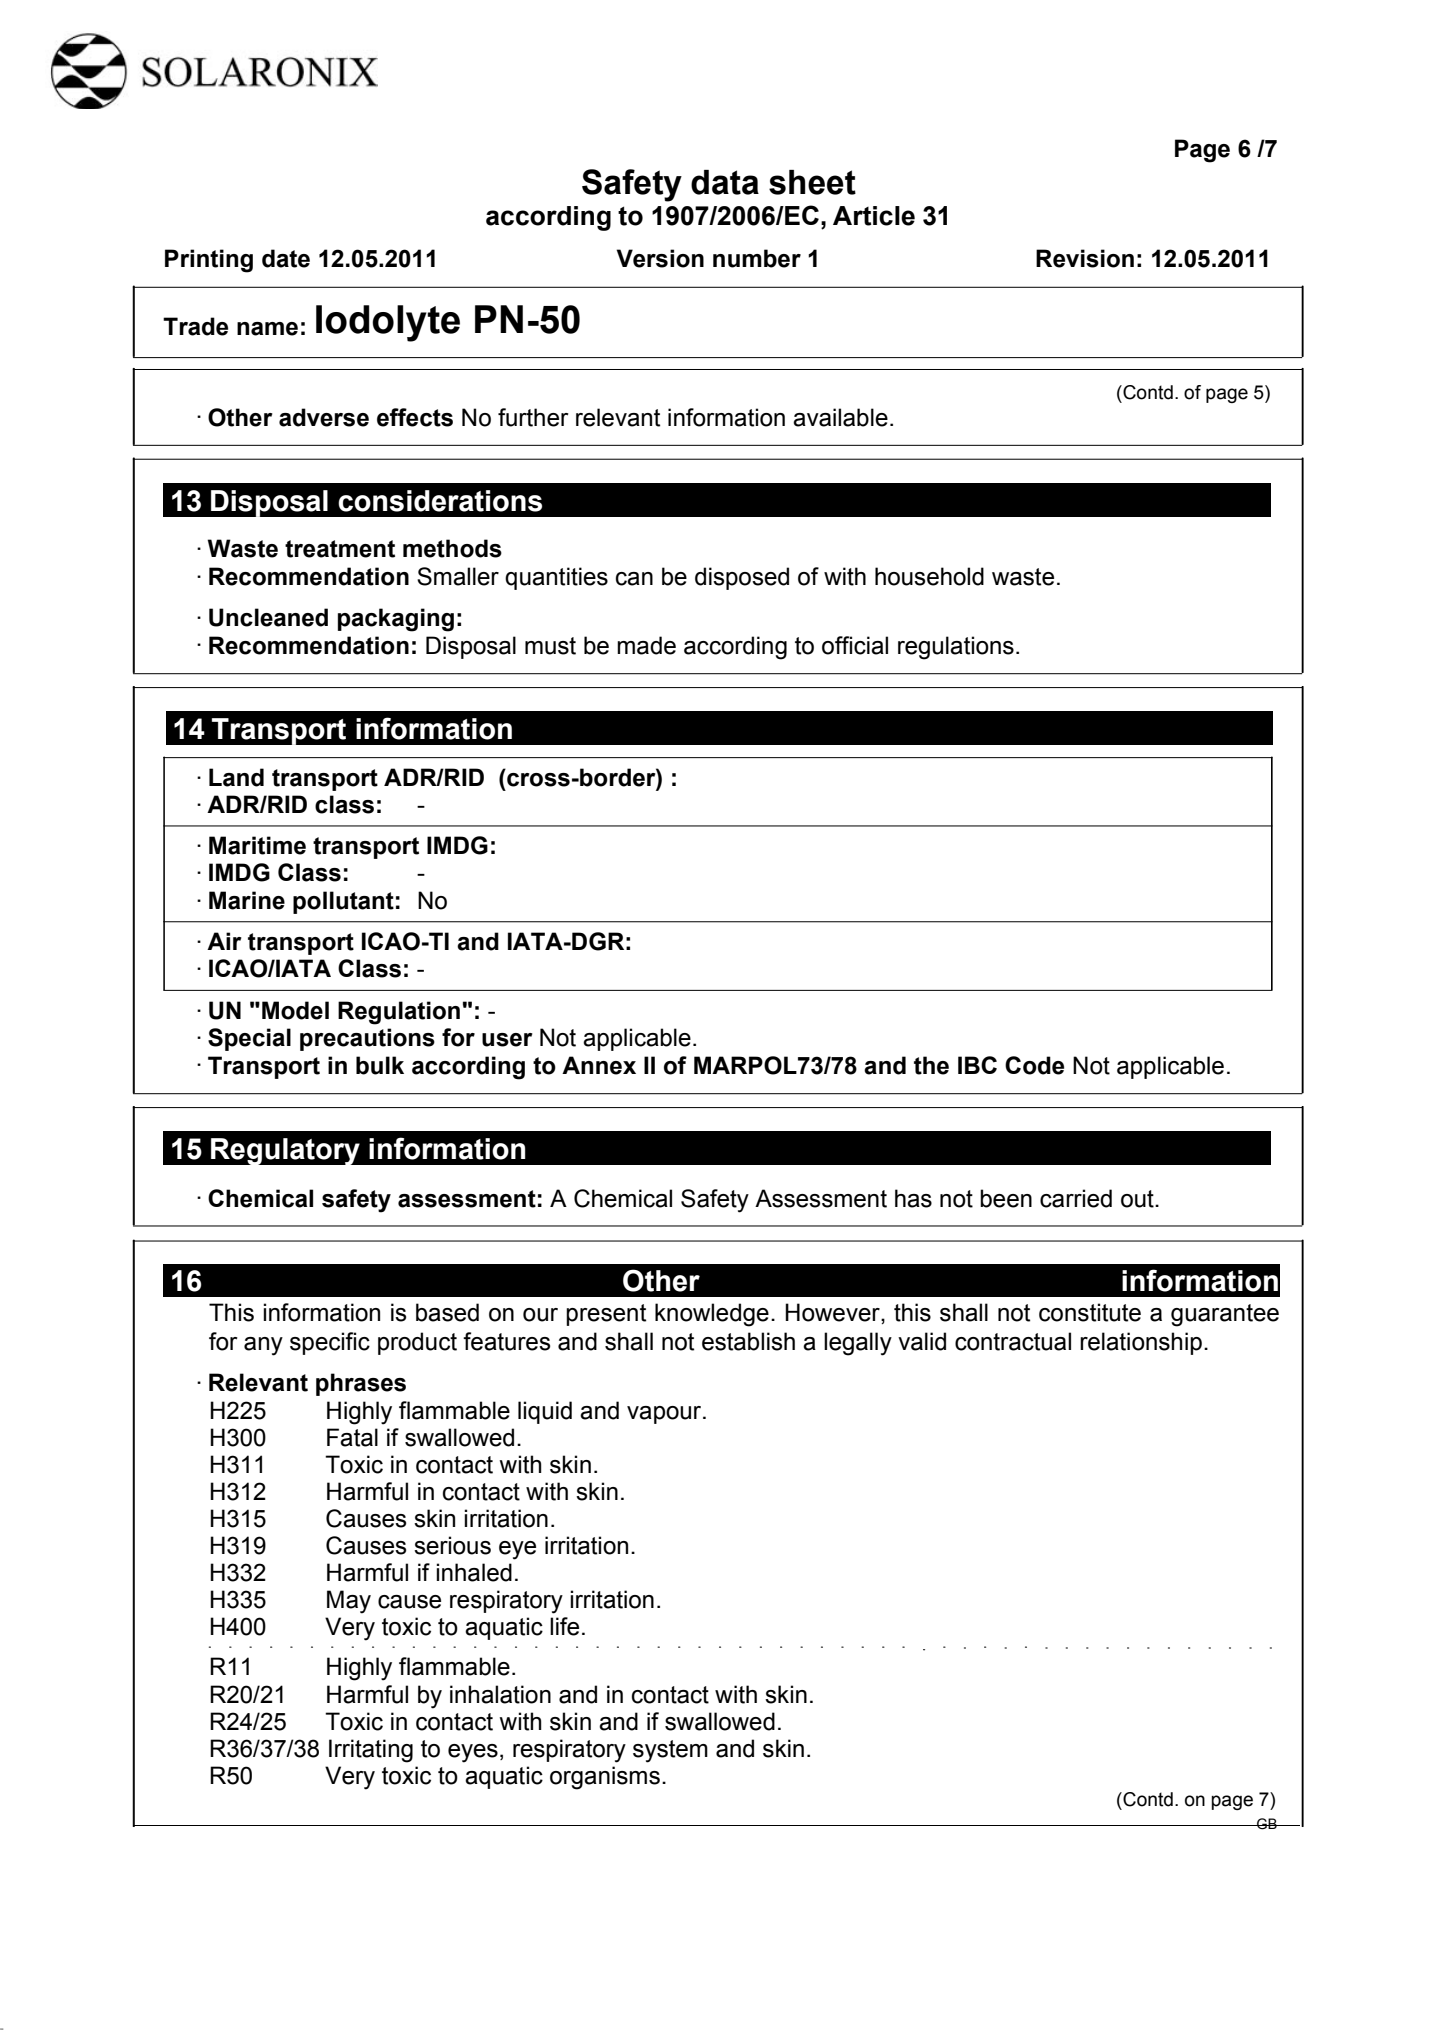  I want to click on treatment, so click(340, 549).
